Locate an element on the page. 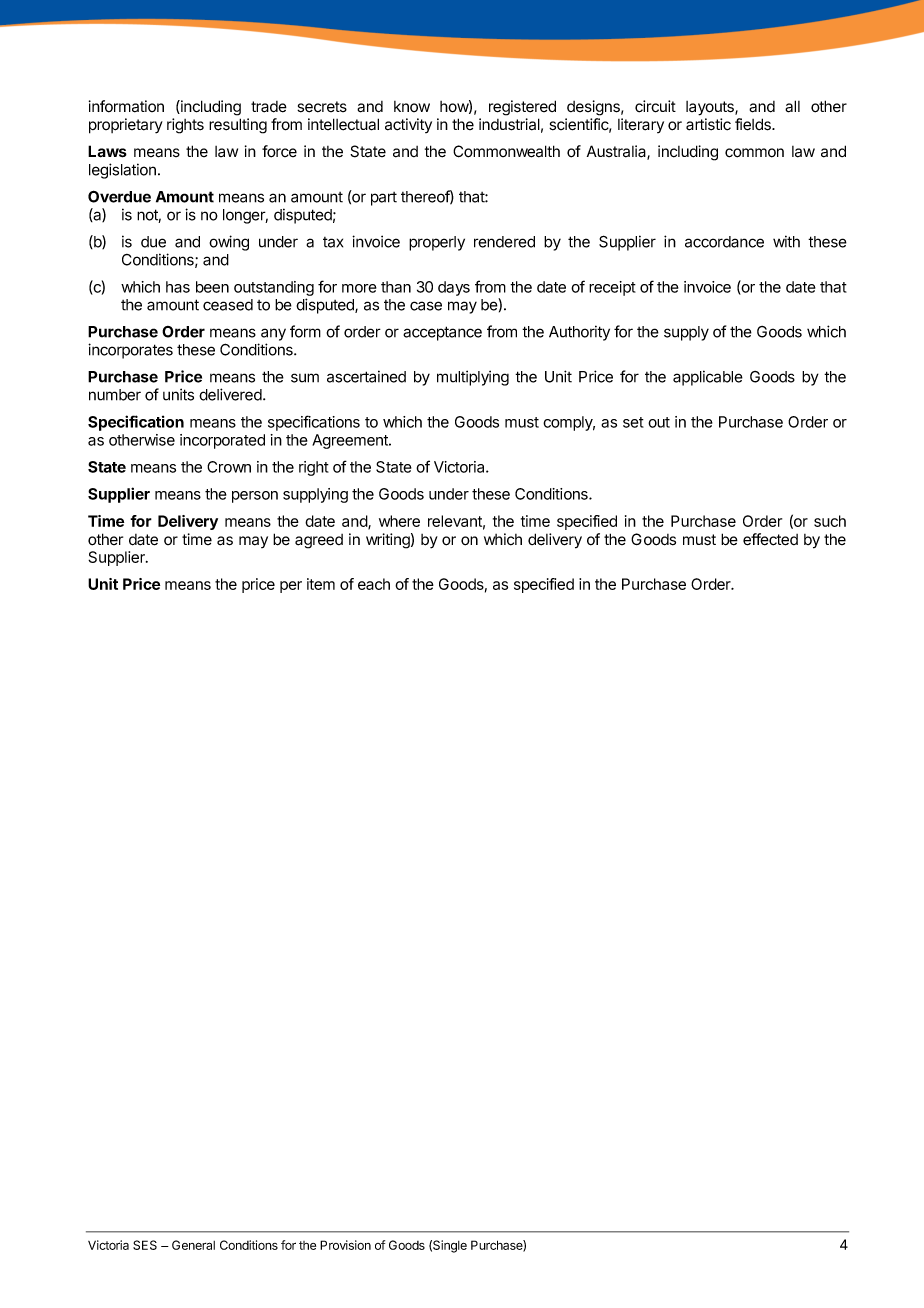 This page has width=924, height=1308. item is located at coordinates (321, 584).
